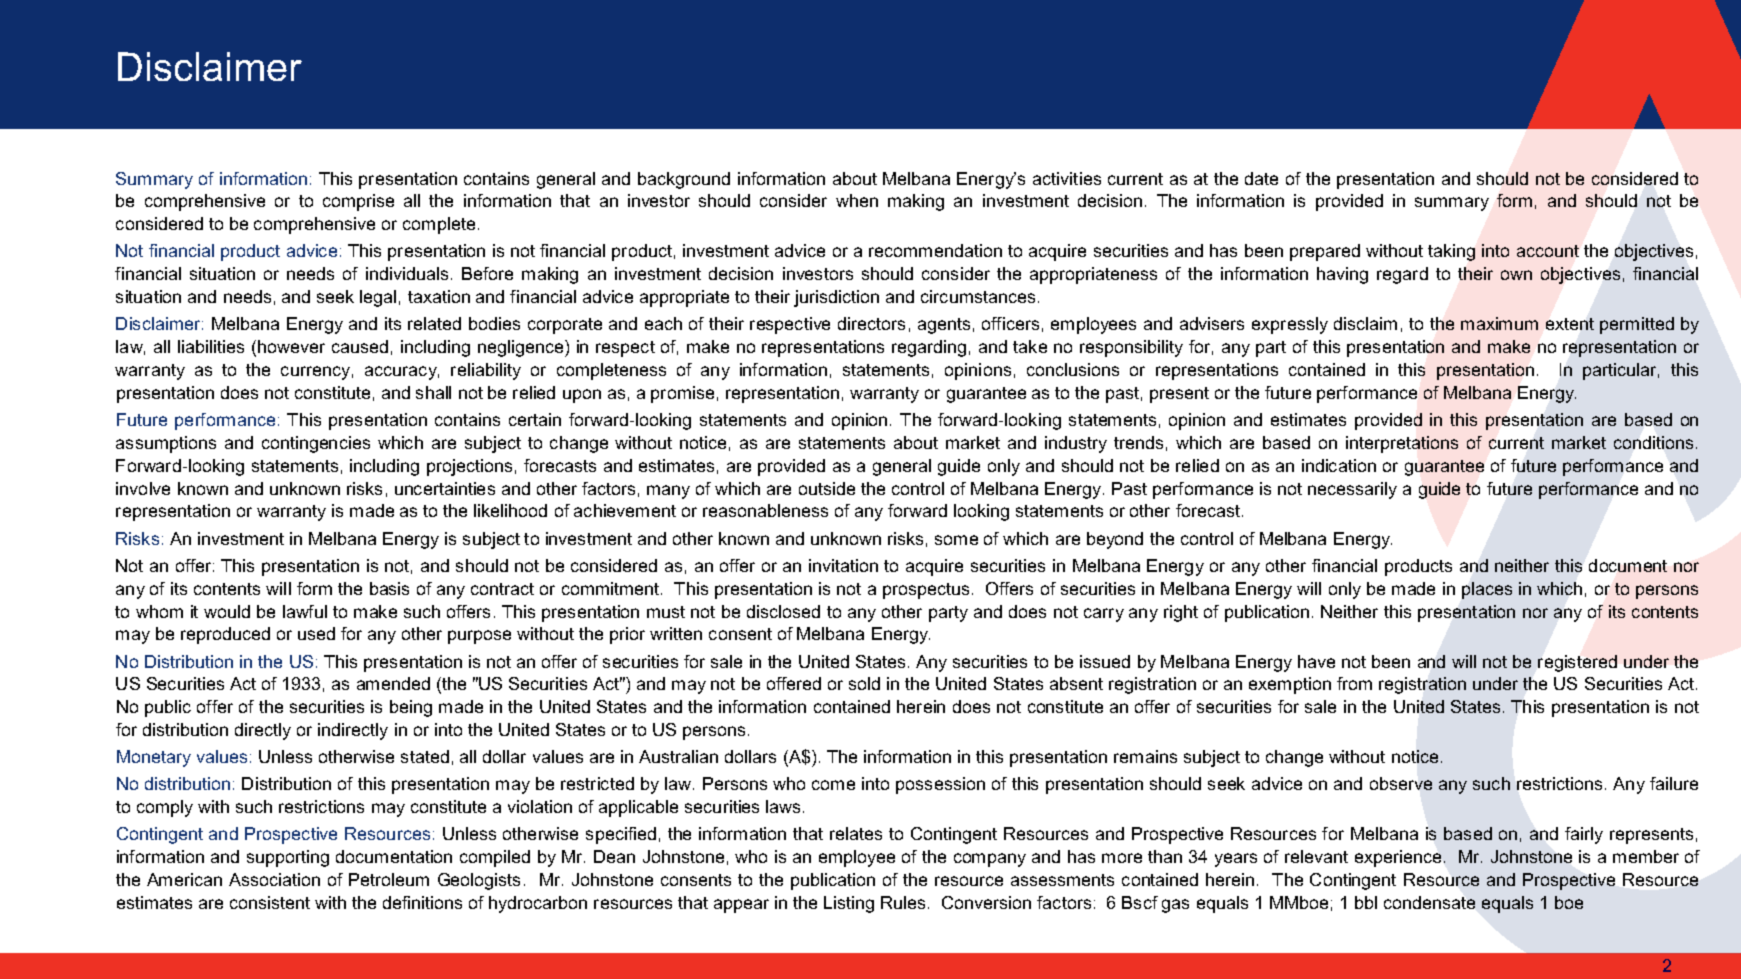  What do you see at coordinates (411, 708) in the screenshot?
I see `being` at bounding box center [411, 708].
